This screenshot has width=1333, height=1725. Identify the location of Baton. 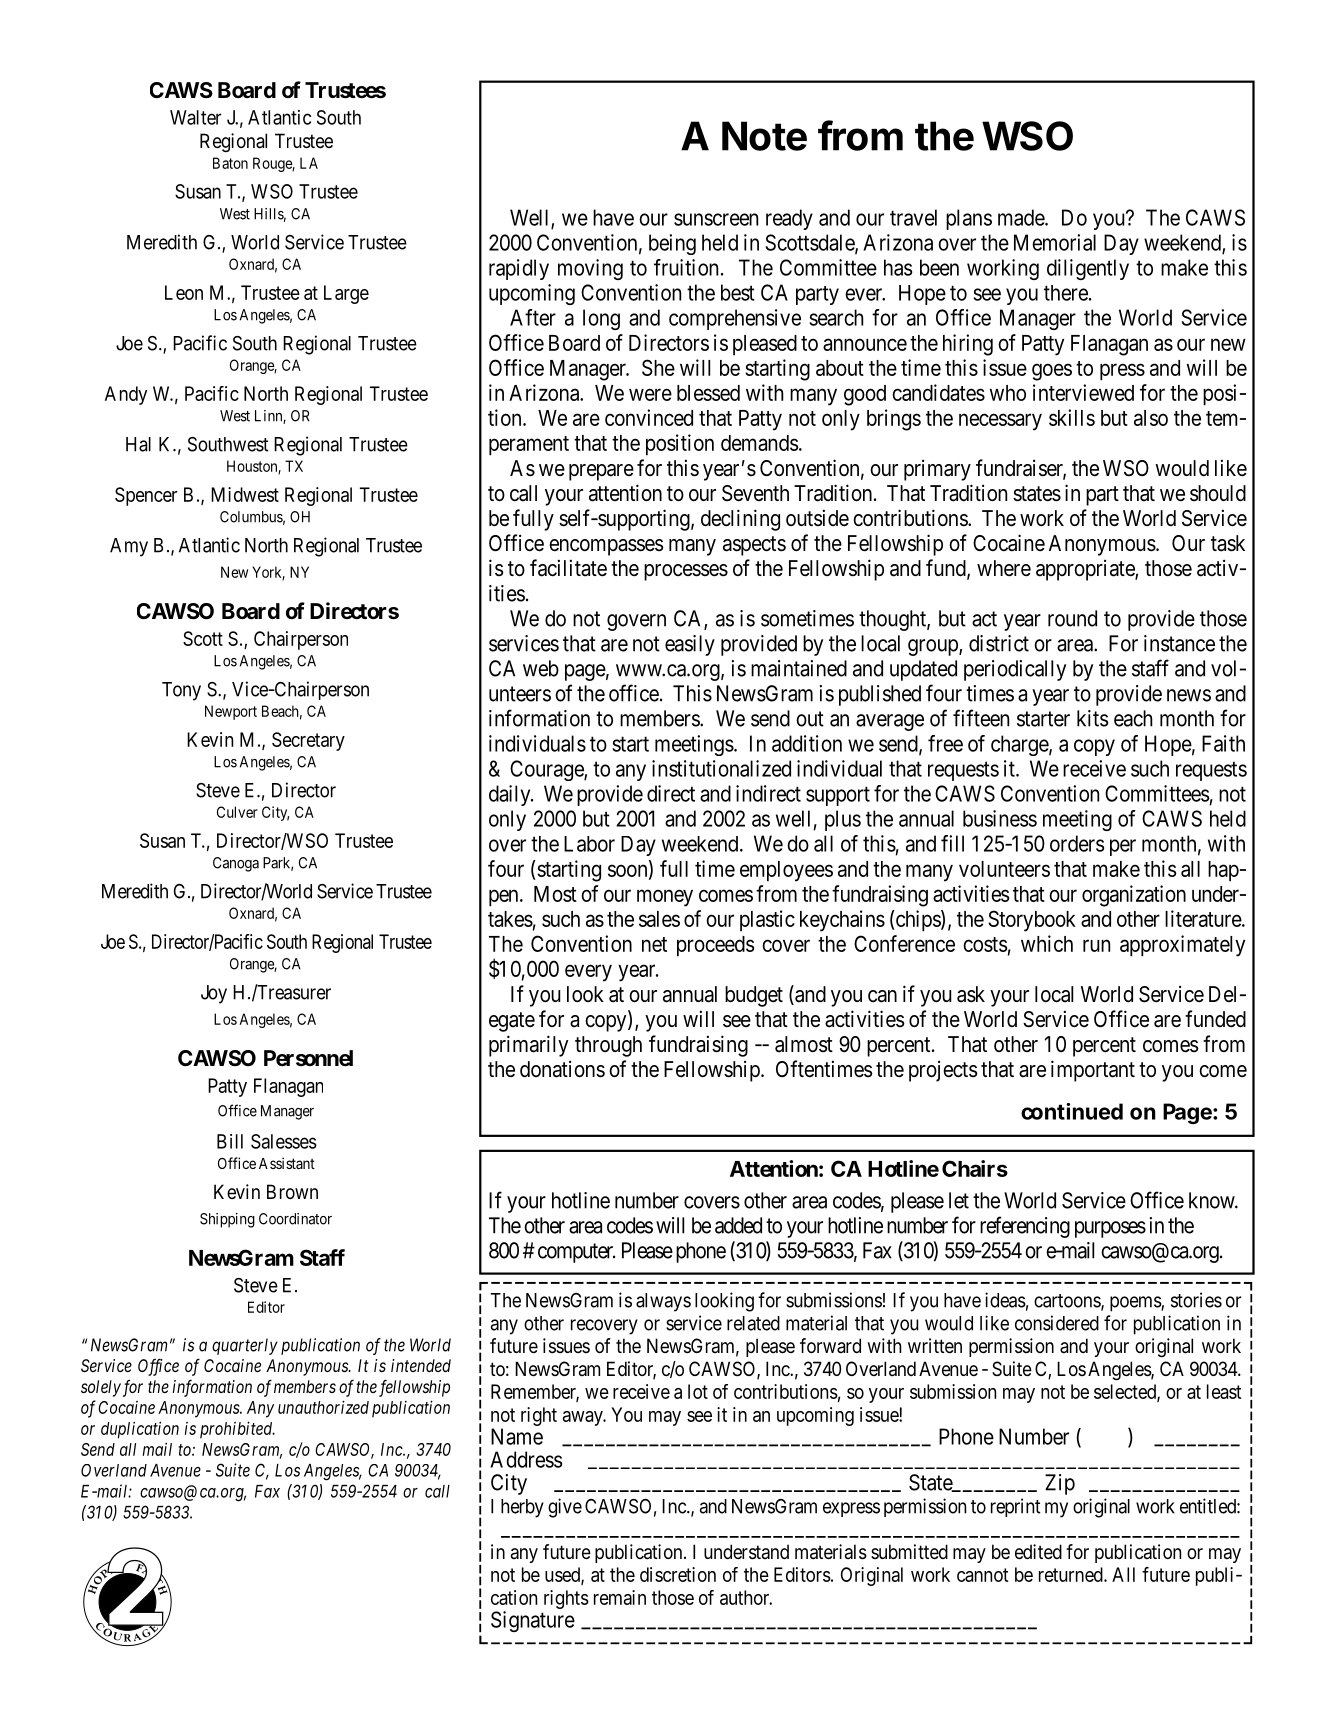
(230, 163).
